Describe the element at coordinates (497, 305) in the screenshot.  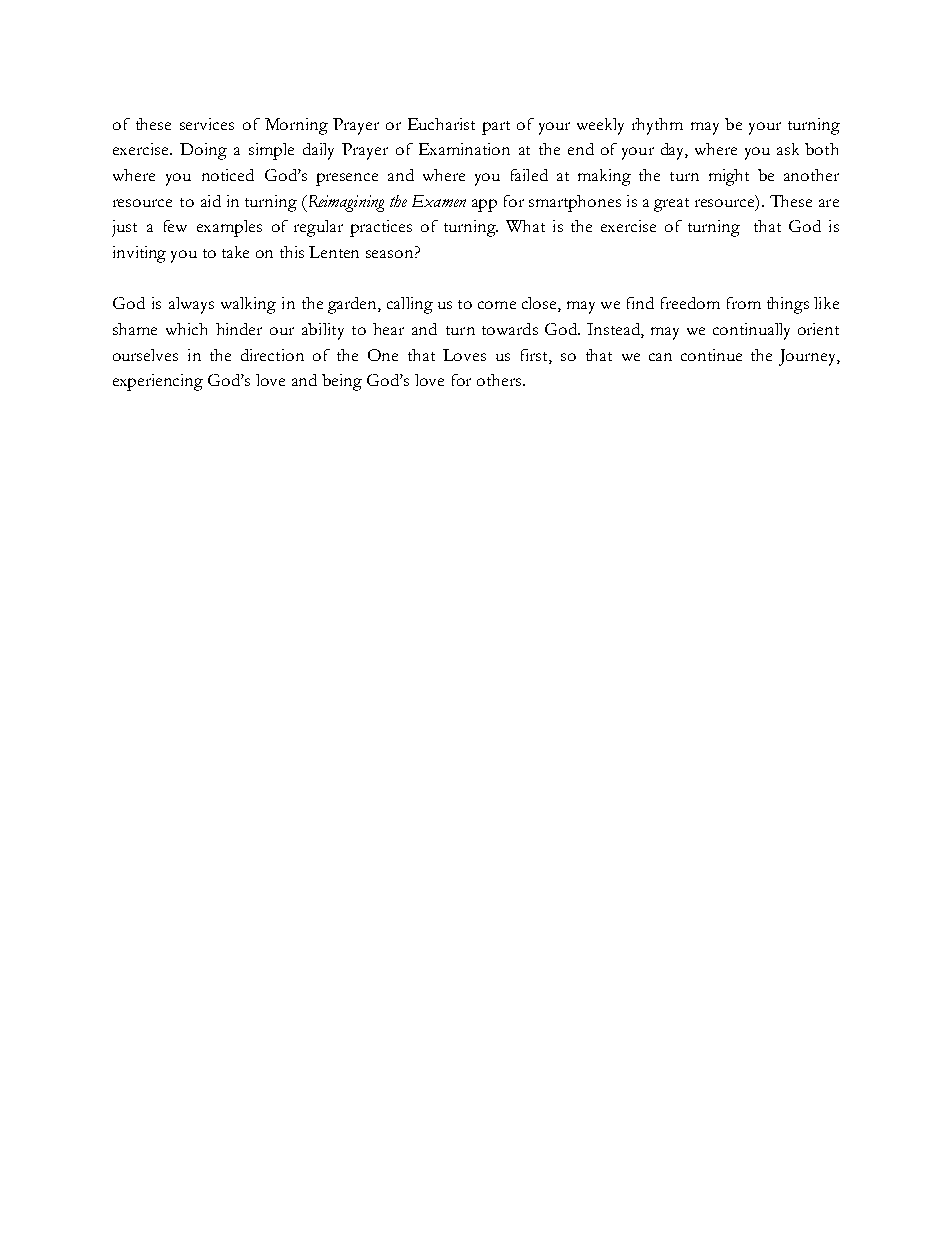
I see `come` at that location.
